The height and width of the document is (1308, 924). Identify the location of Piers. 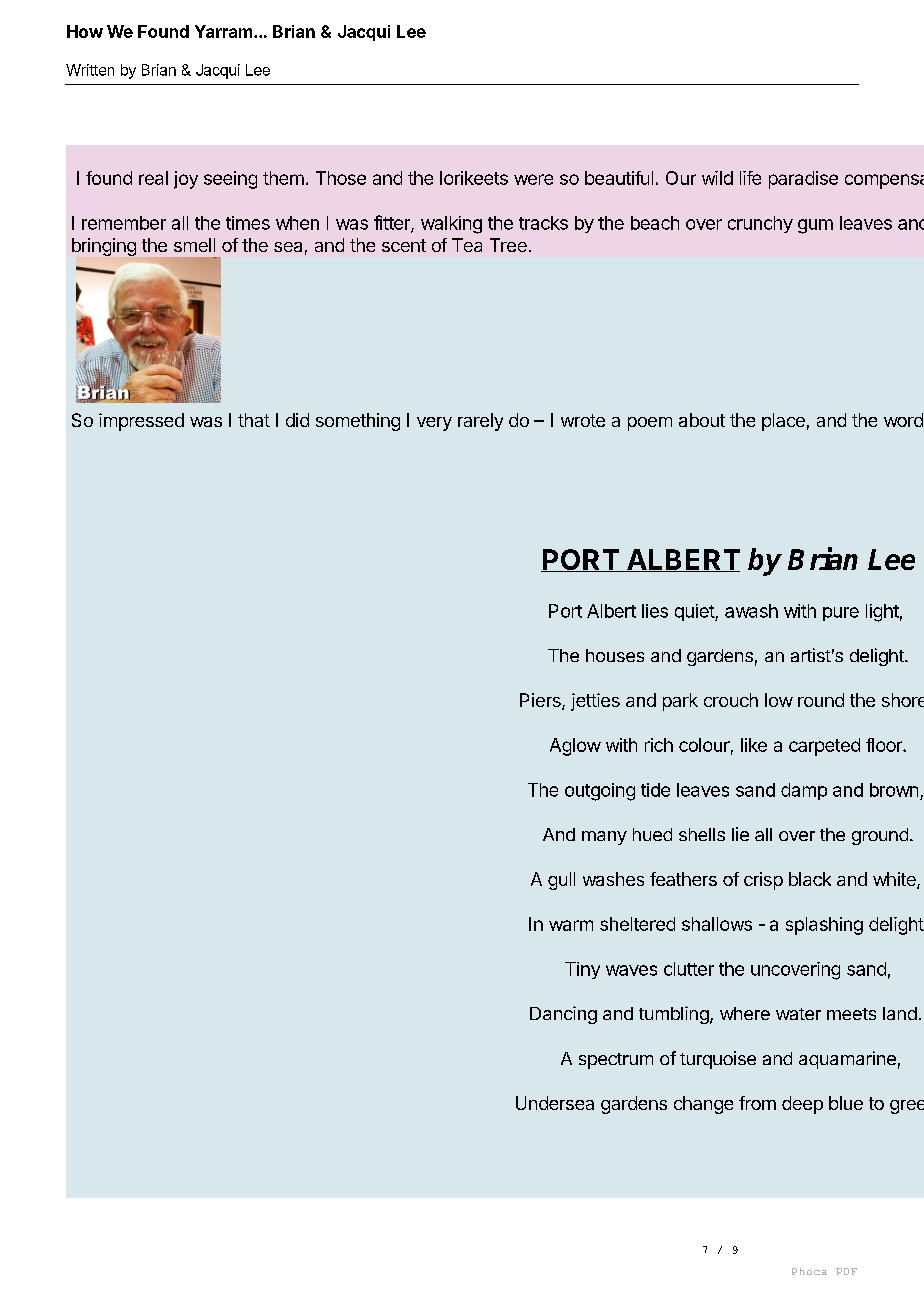
(541, 701).
